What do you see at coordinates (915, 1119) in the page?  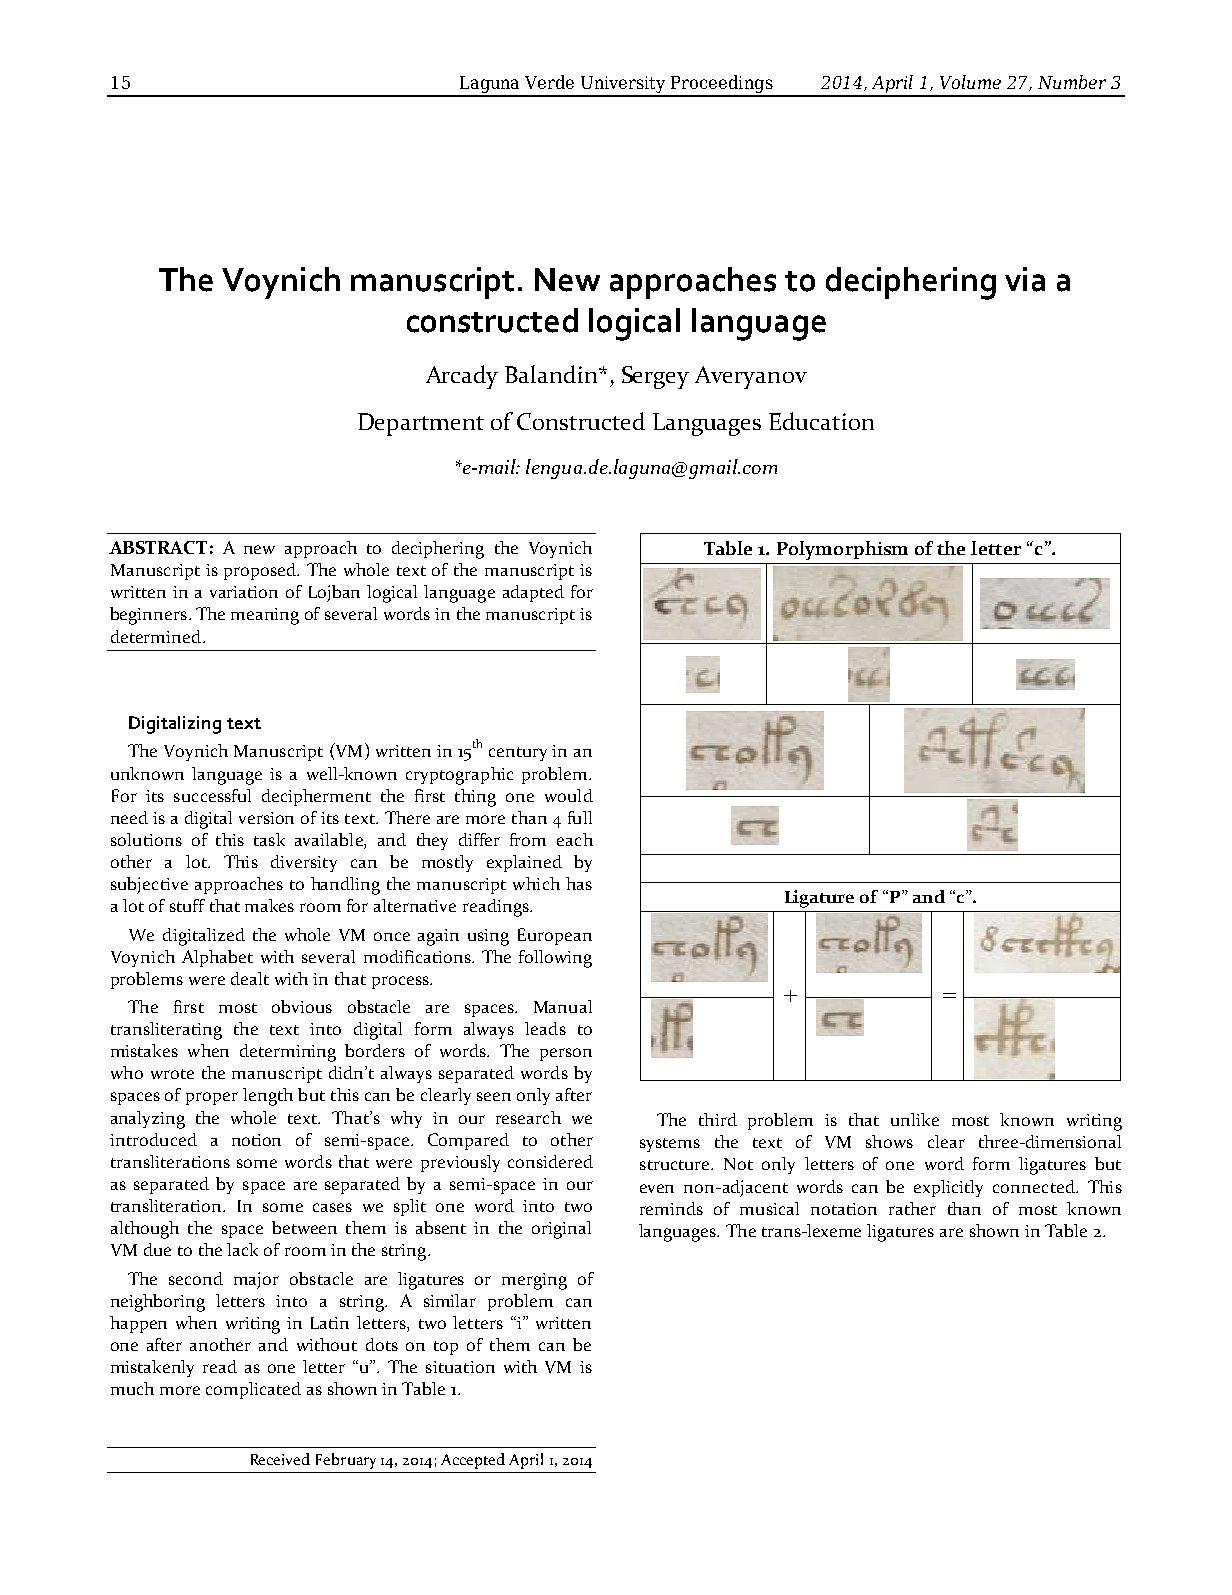 I see `unlike` at bounding box center [915, 1119].
